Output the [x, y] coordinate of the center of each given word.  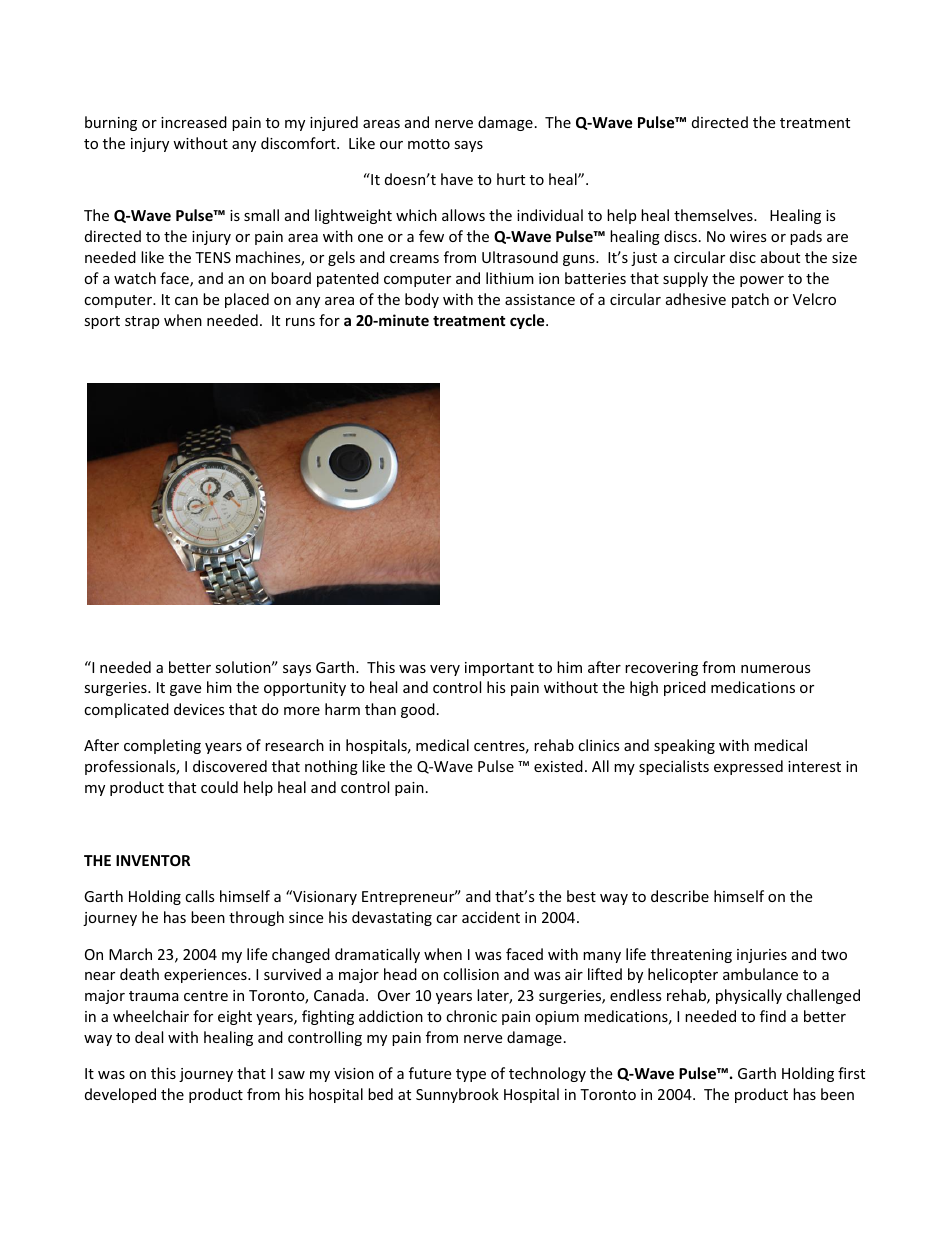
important [499, 669]
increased [194, 122]
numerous [776, 669]
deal [149, 1037]
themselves [714, 215]
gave [185, 690]
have [457, 179]
